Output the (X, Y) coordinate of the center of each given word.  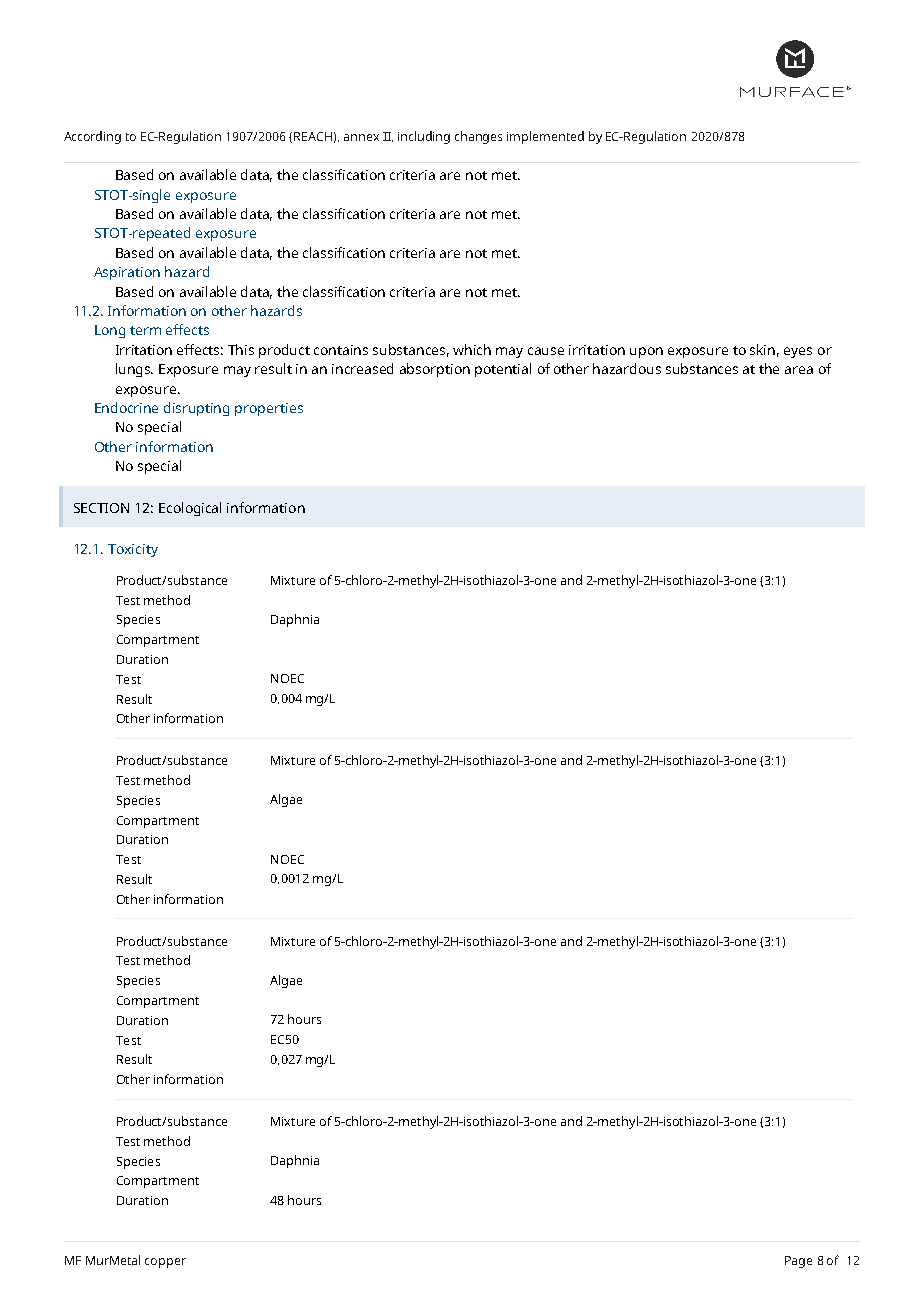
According (92, 137)
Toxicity (133, 550)
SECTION (101, 508)
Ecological (190, 509)
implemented (545, 137)
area (799, 370)
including (424, 137)
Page (798, 1262)
